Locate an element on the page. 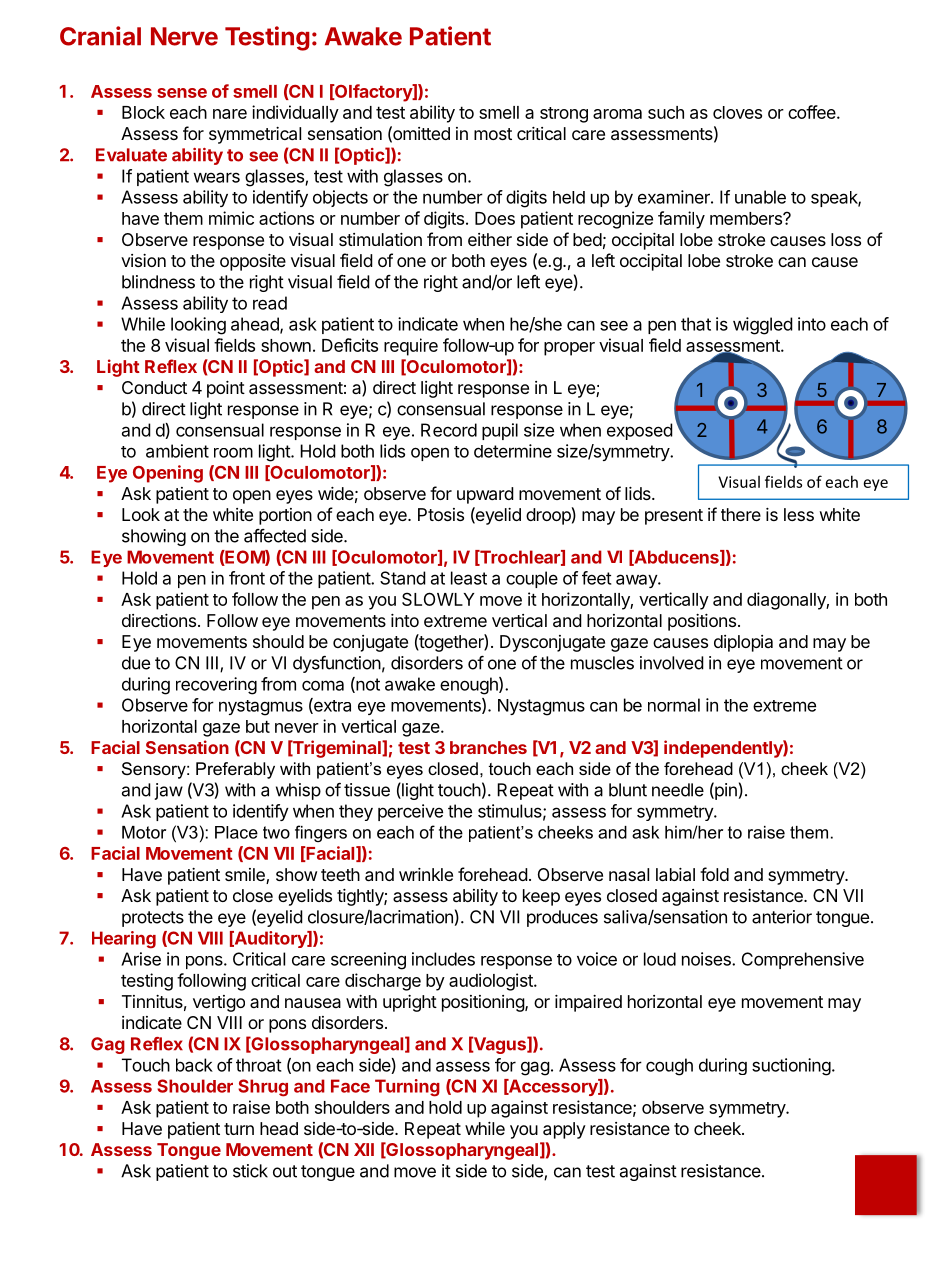 This document has height=1270, width=952. SLOWLY is located at coordinates (438, 599).
